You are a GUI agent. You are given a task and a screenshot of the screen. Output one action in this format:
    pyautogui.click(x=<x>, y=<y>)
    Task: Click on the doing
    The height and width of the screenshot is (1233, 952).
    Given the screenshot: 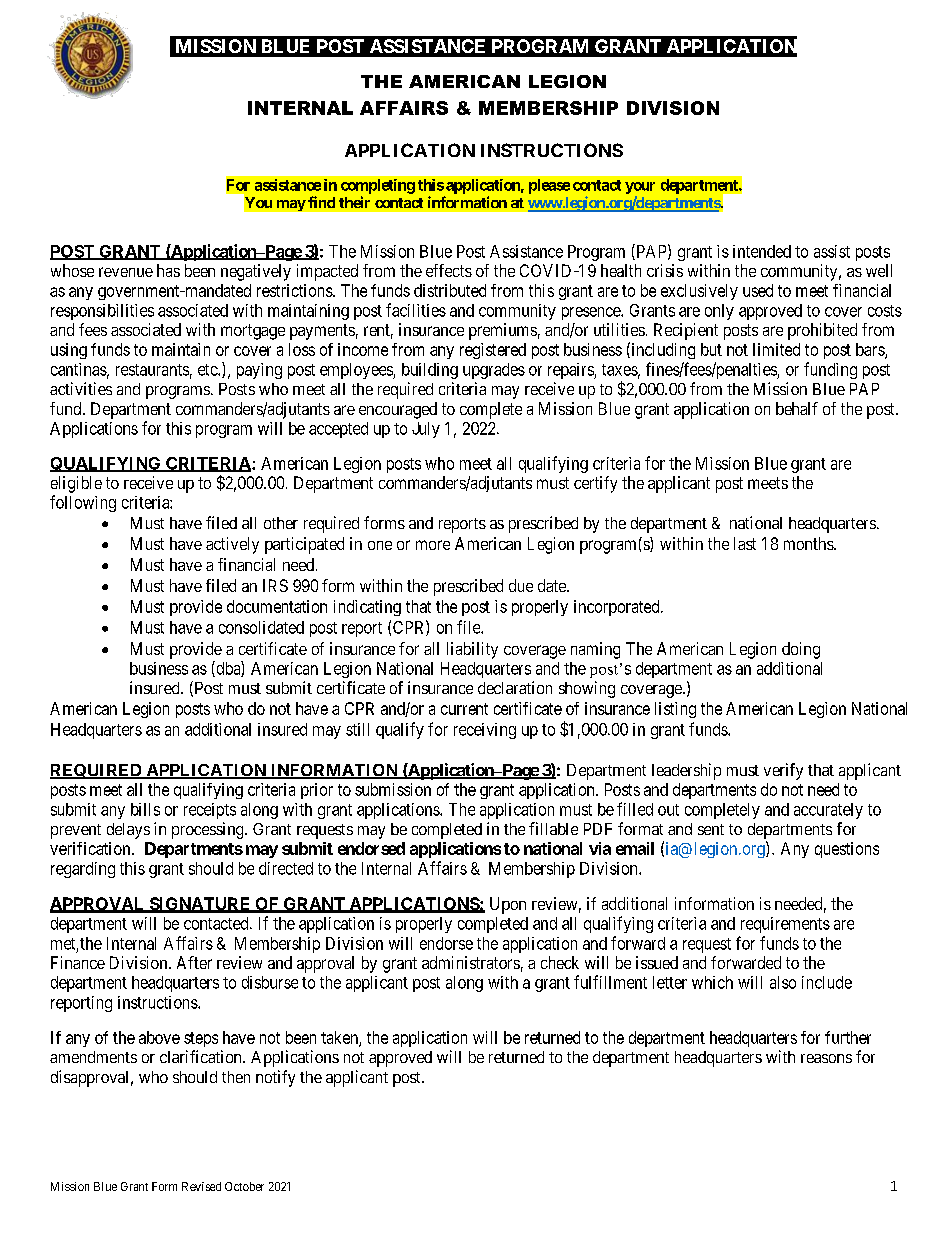 What is the action you would take?
    pyautogui.click(x=801, y=650)
